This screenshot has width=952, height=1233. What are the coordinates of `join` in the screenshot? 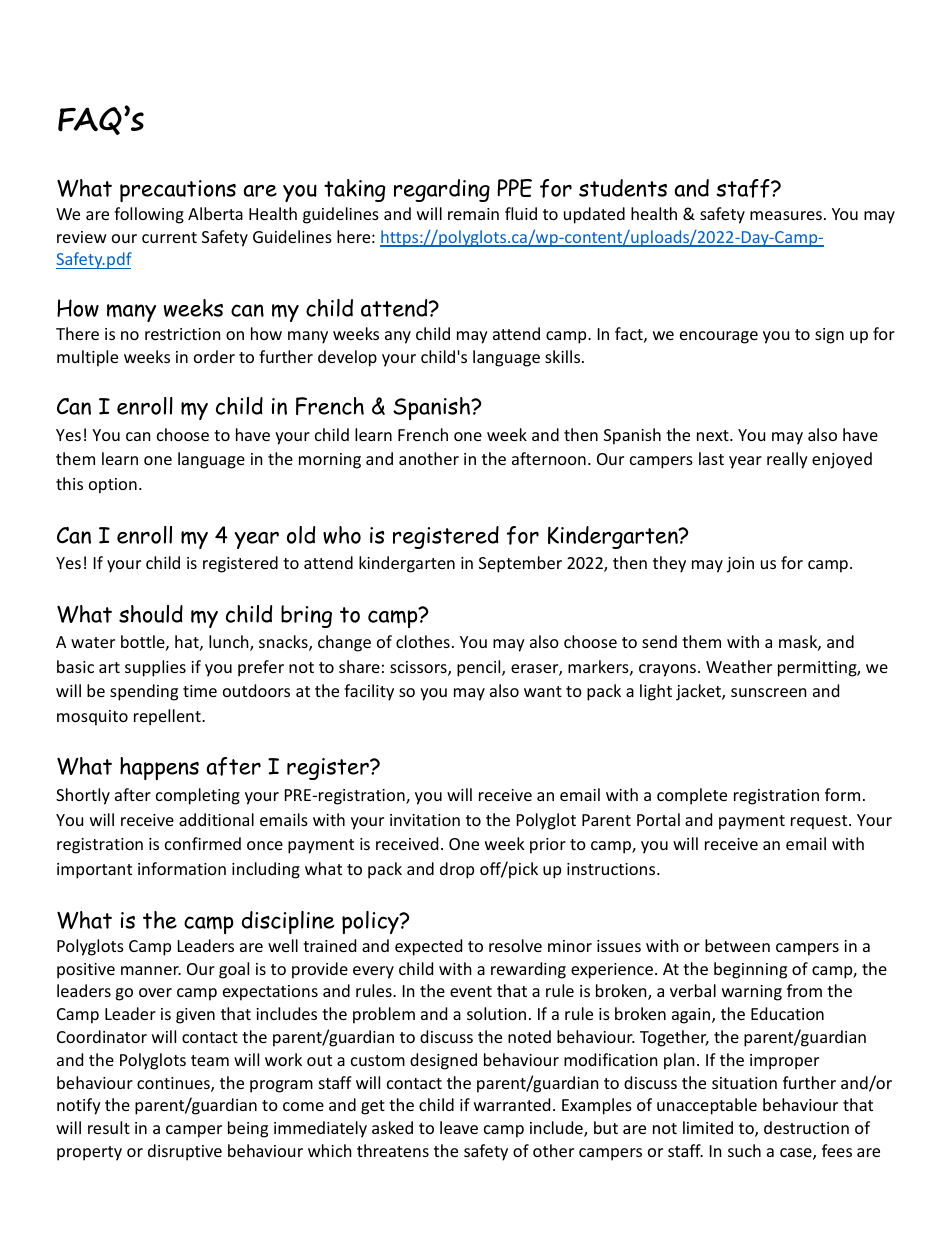 It's located at (740, 565).
